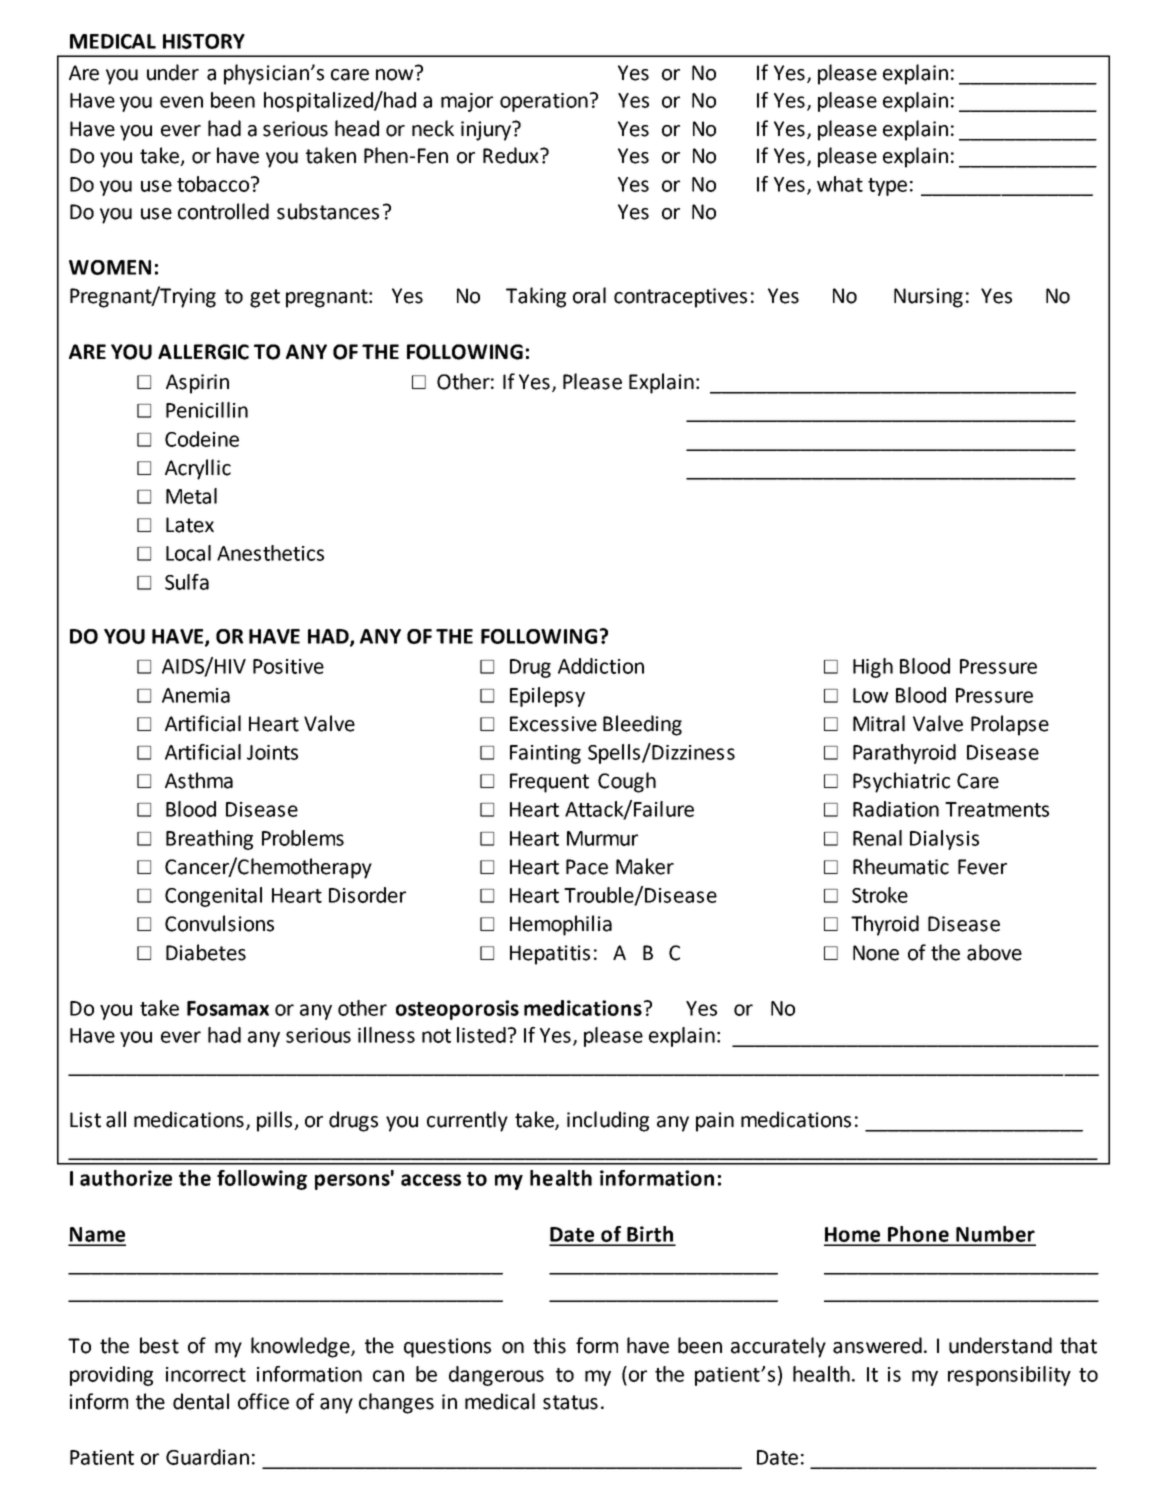  What do you see at coordinates (994, 952) in the image?
I see `above` at bounding box center [994, 952].
